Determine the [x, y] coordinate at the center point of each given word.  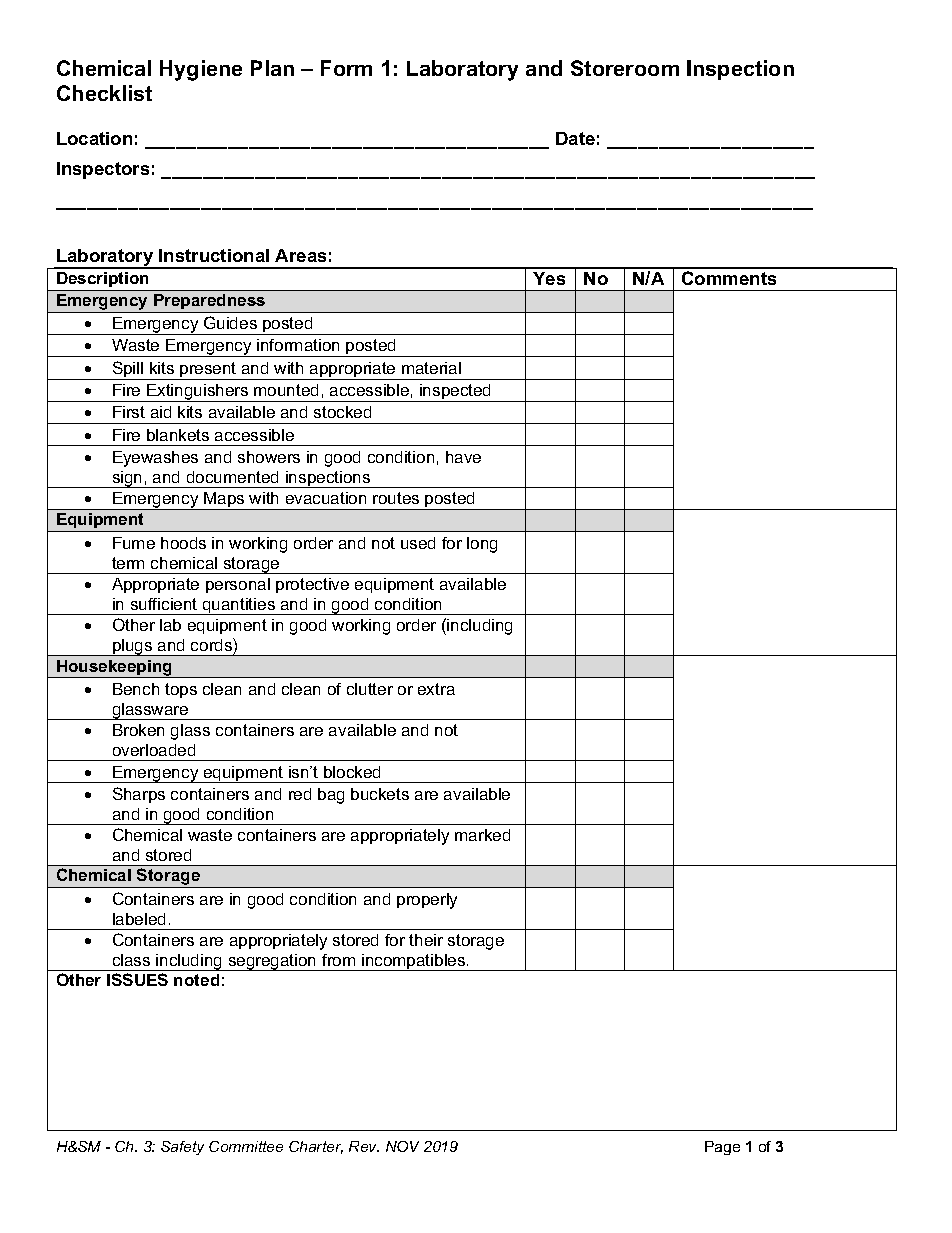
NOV [402, 1146]
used [418, 543]
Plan [272, 68]
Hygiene [201, 70]
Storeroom [625, 68]
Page [722, 1148]
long [482, 545]
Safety [182, 1148]
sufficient [164, 604]
